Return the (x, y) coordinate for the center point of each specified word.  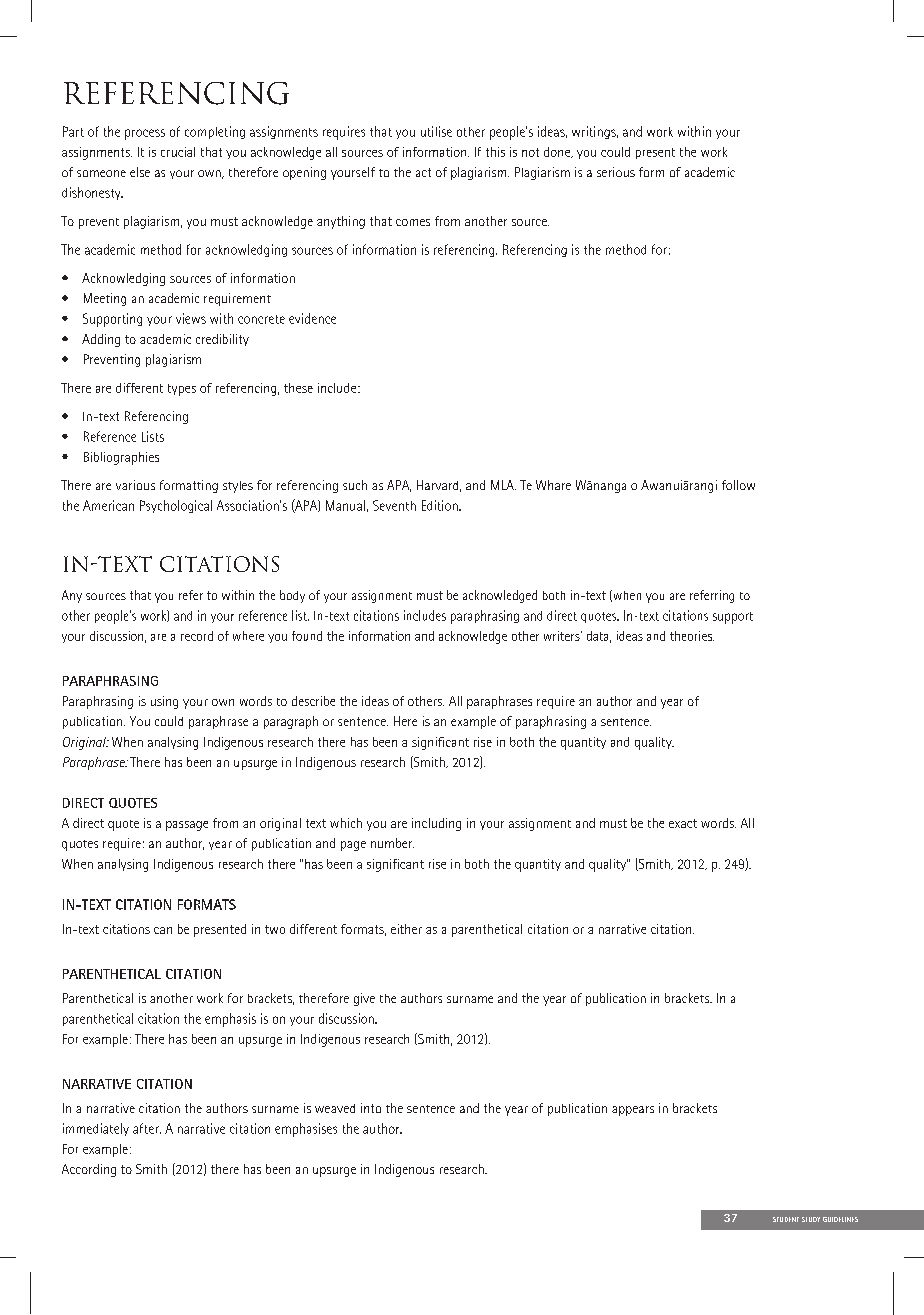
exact (683, 823)
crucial (178, 152)
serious (616, 172)
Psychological (176, 506)
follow (738, 485)
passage (187, 826)
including (436, 824)
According (89, 1170)
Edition (441, 505)
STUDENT (786, 1219)
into (371, 1108)
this (495, 152)
